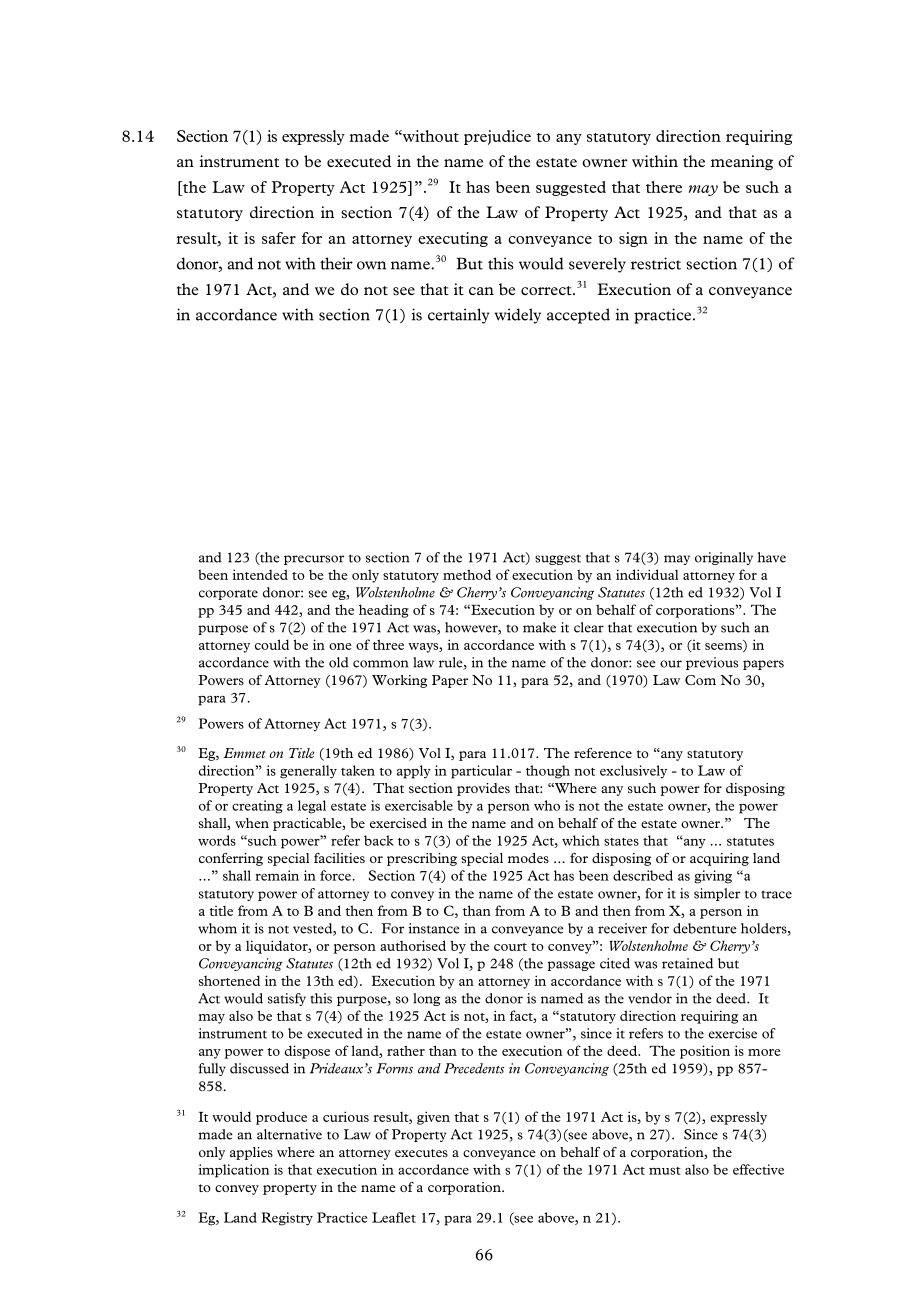 This image has width=924, height=1308. I want to click on prejudice, so click(497, 137).
